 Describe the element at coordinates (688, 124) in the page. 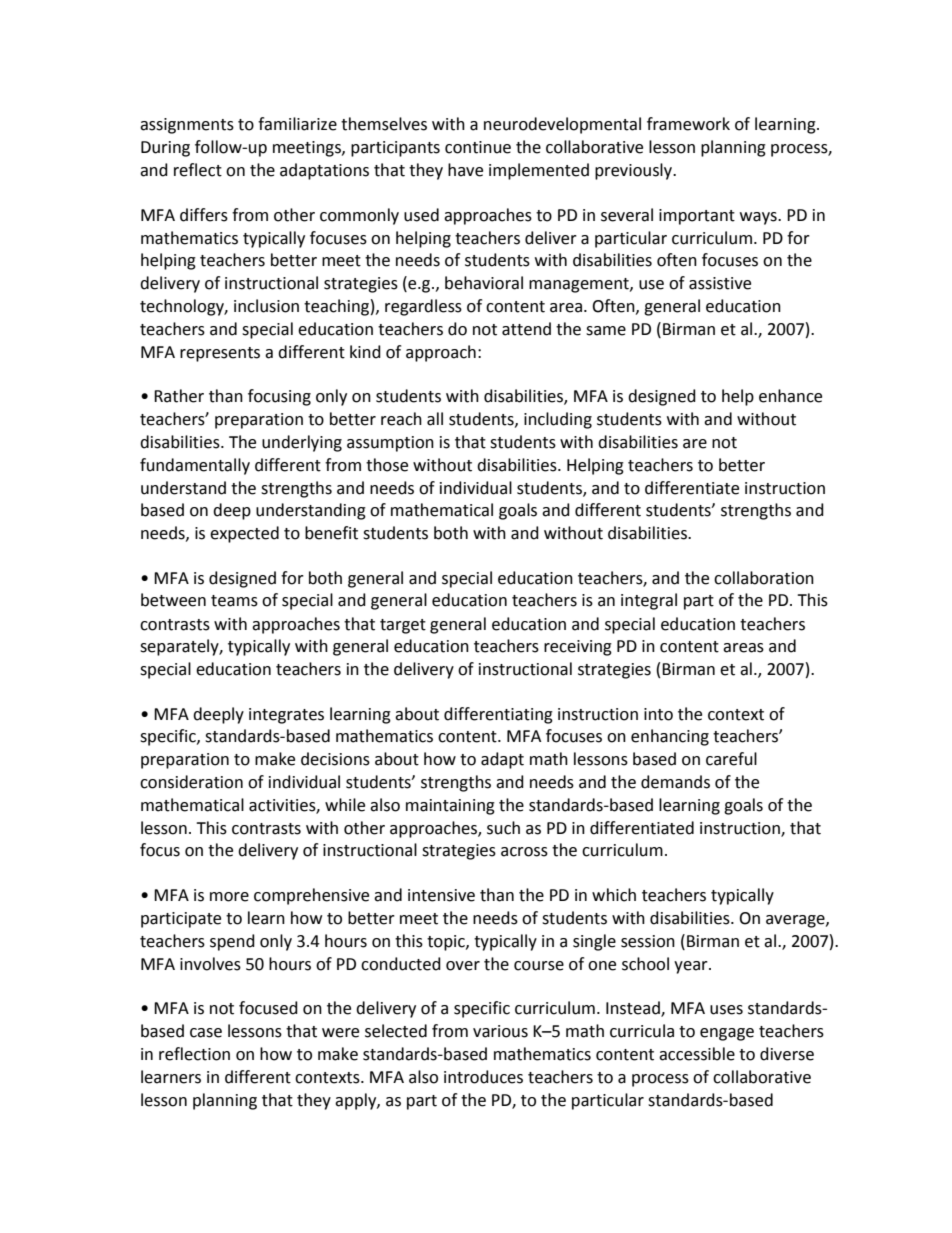

I see `framework` at that location.
